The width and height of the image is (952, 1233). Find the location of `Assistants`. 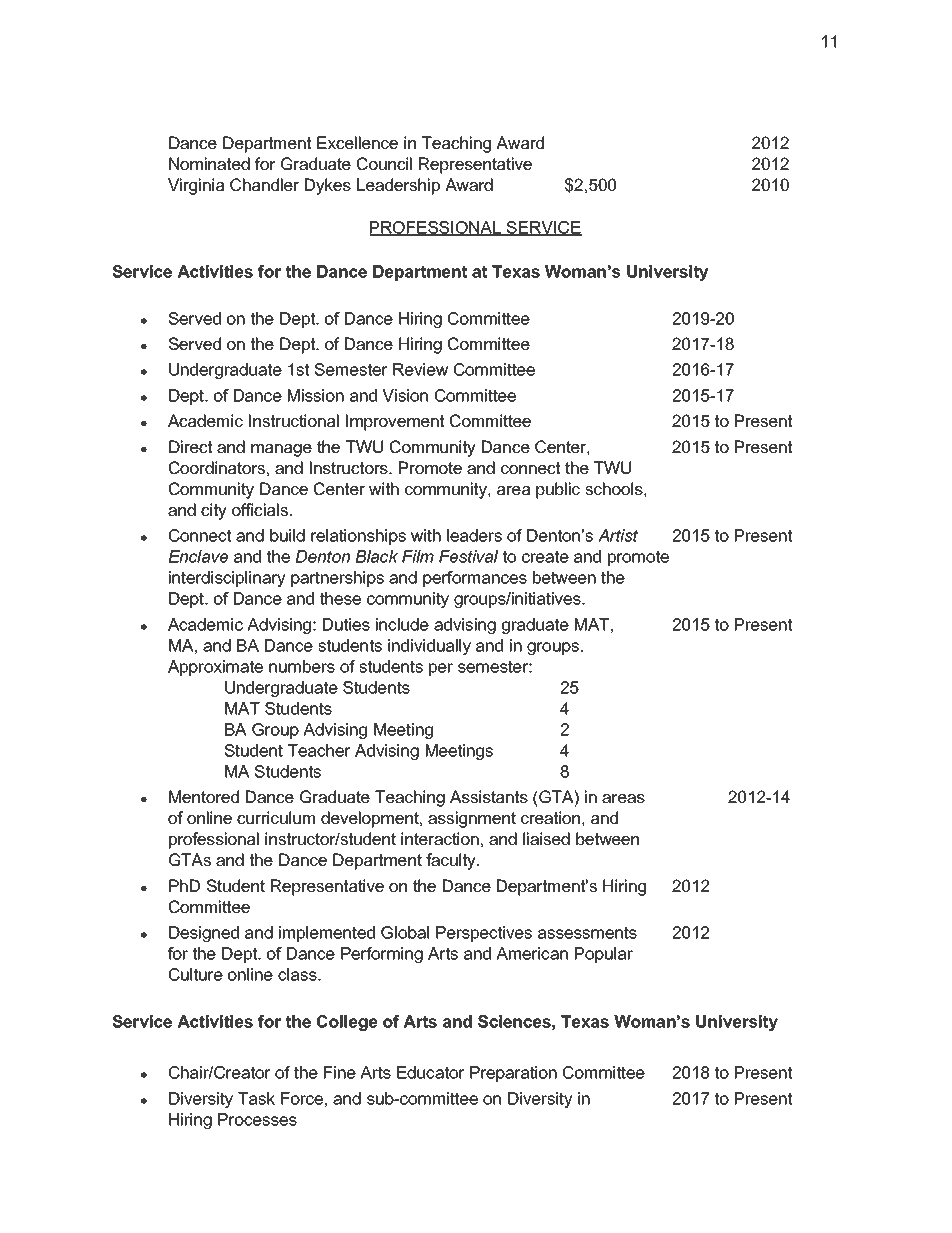

Assistants is located at coordinates (489, 796).
